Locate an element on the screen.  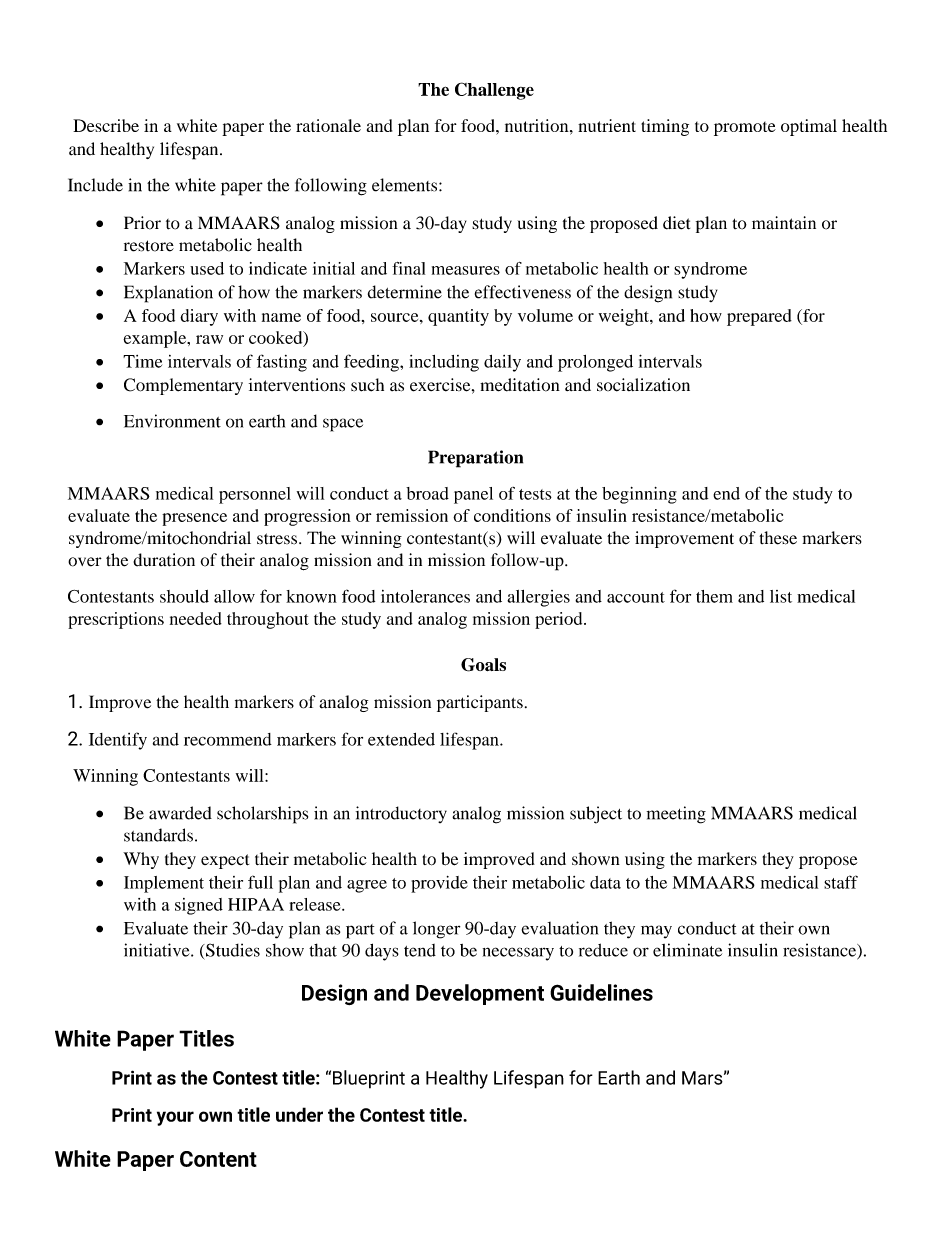
intolerances is located at coordinates (425, 596).
